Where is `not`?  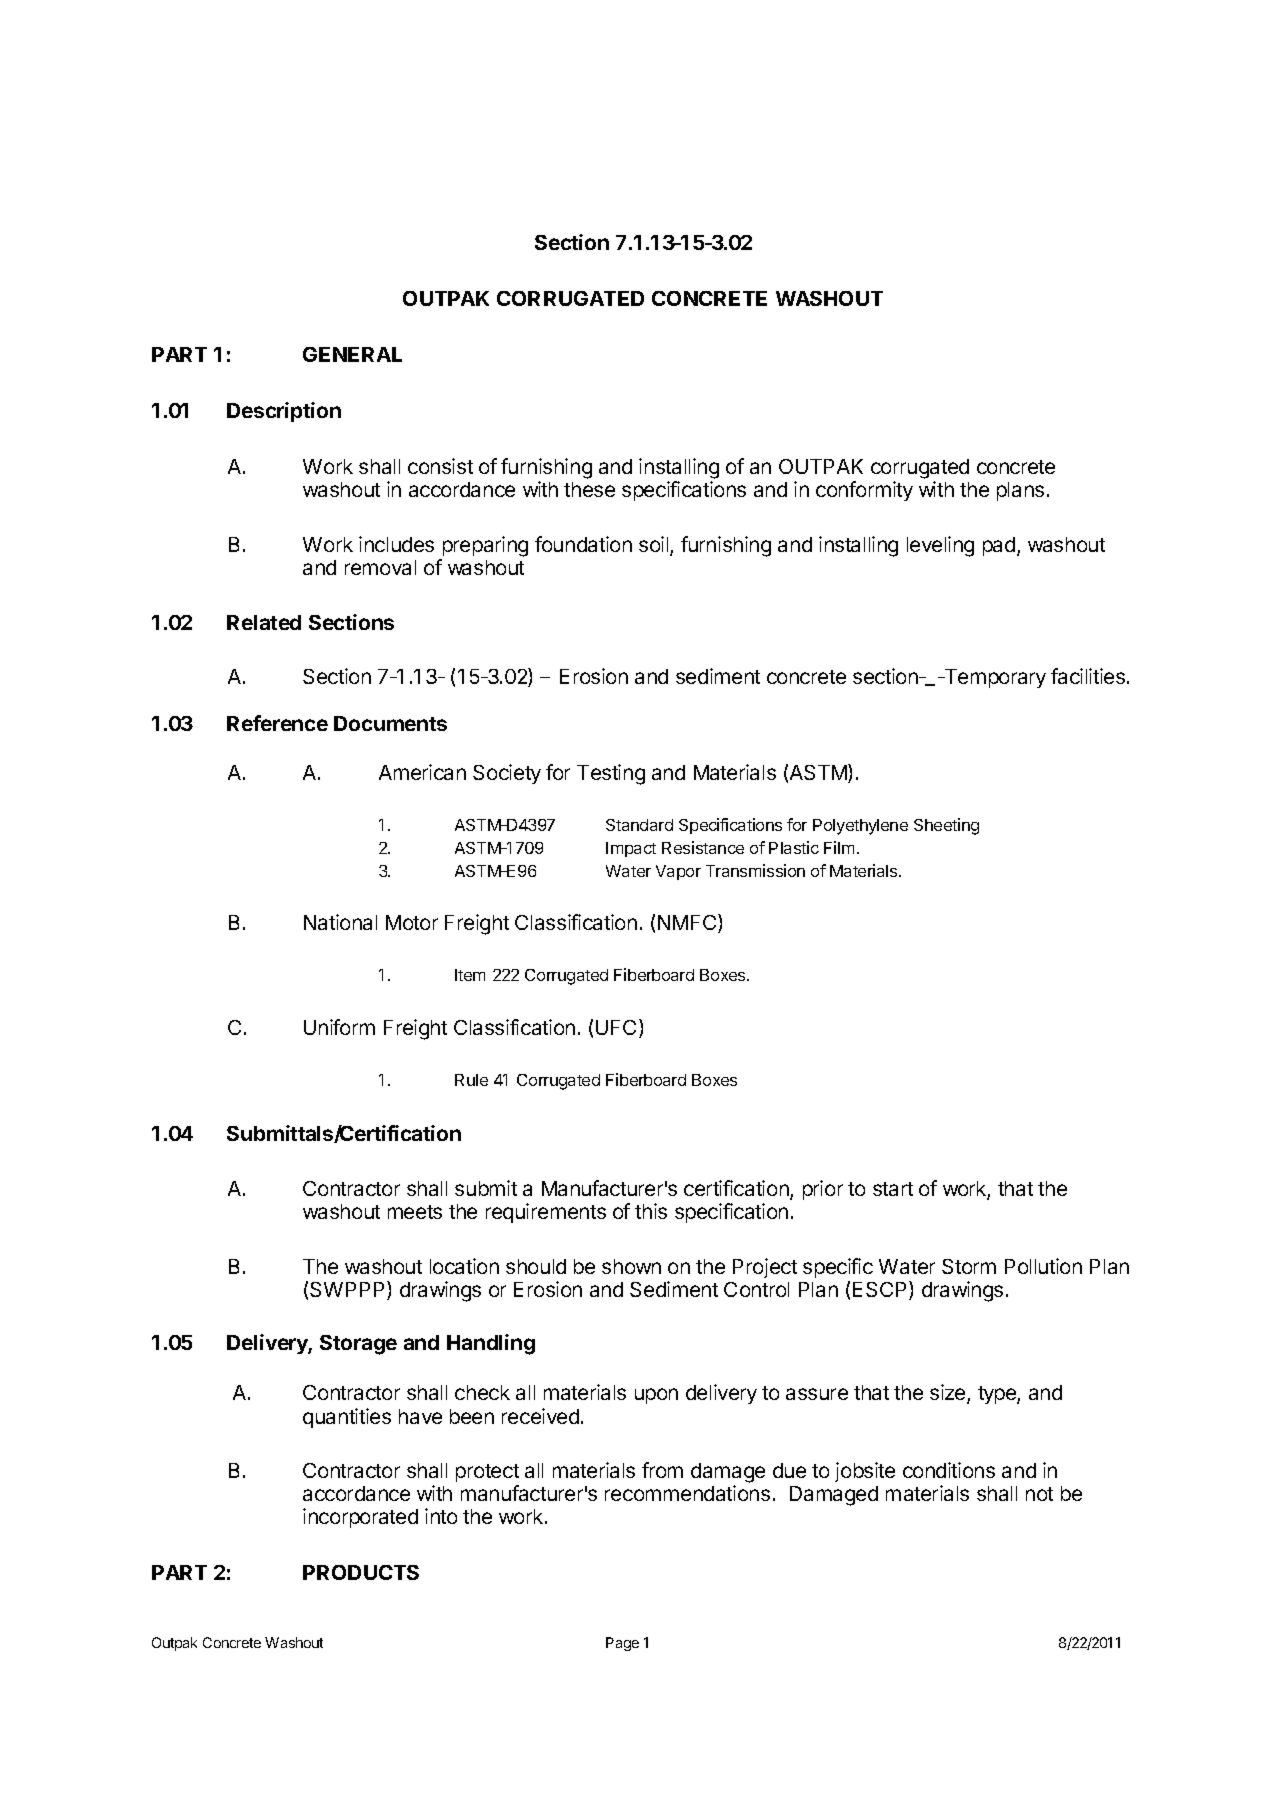
not is located at coordinates (1039, 1494).
